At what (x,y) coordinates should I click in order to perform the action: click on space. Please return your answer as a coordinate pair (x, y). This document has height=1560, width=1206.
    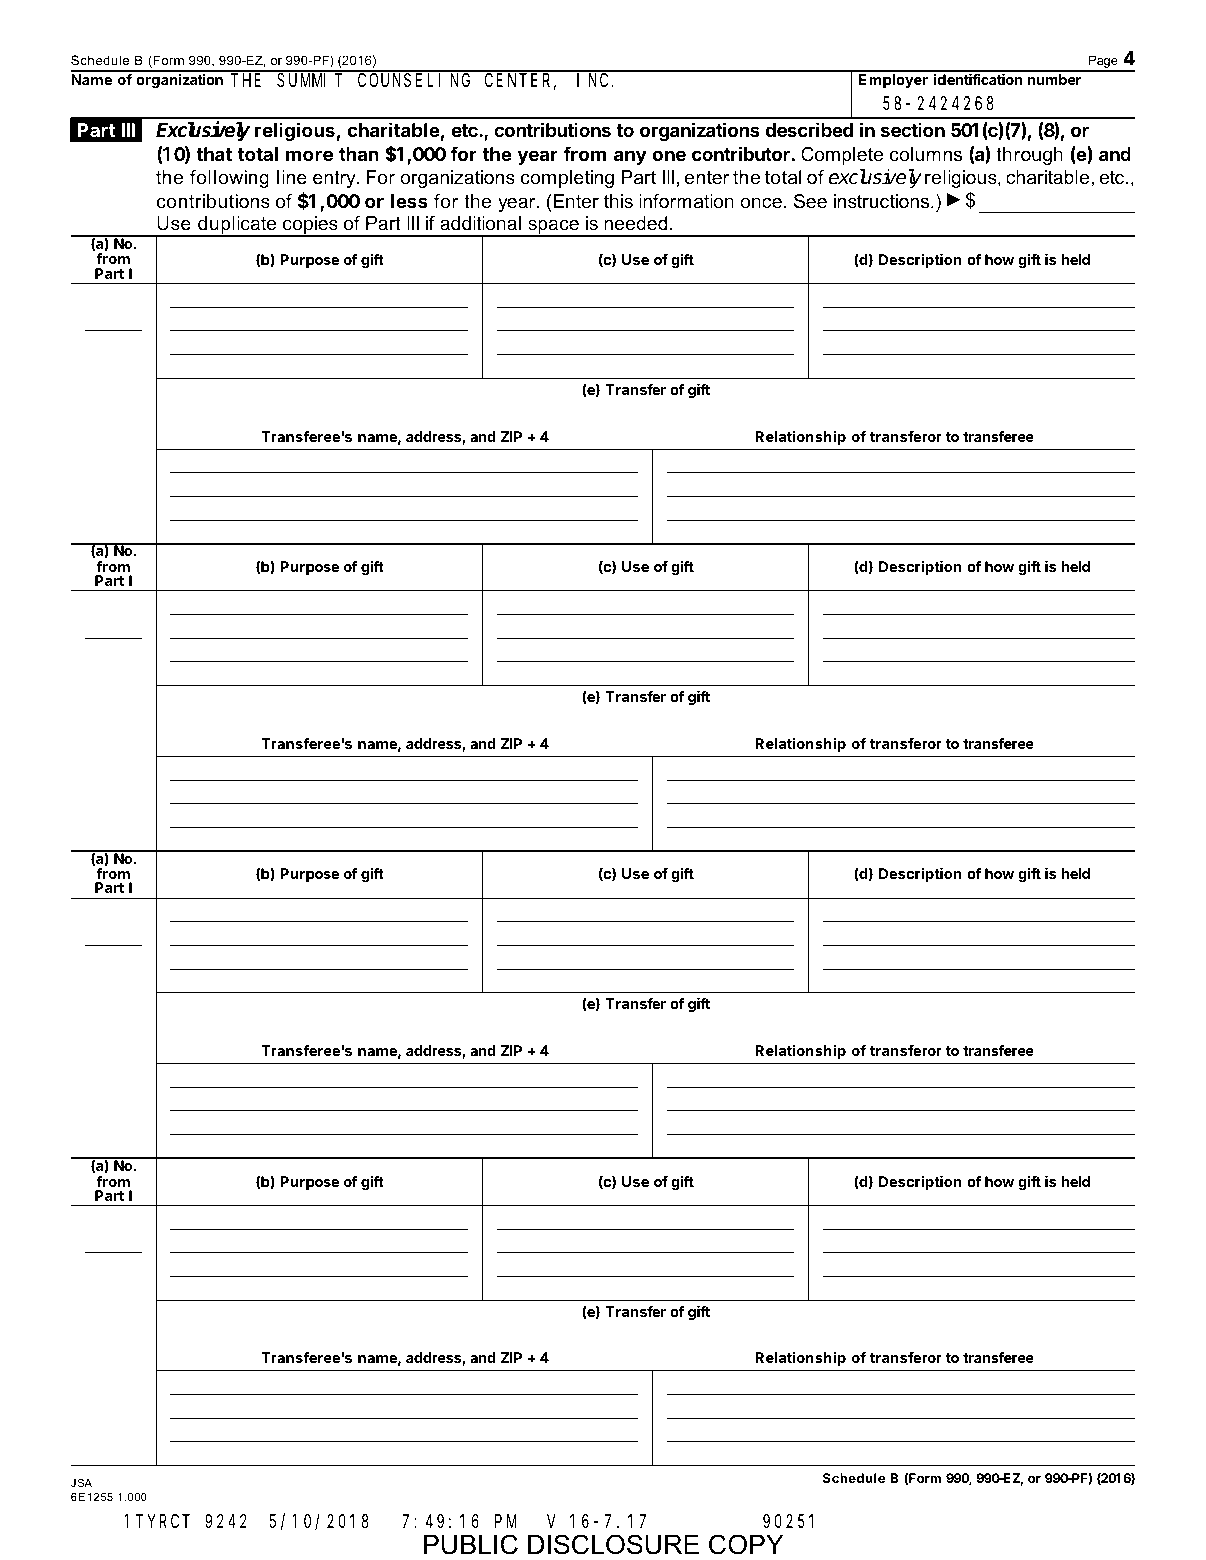
    Looking at the image, I should click on (553, 228).
